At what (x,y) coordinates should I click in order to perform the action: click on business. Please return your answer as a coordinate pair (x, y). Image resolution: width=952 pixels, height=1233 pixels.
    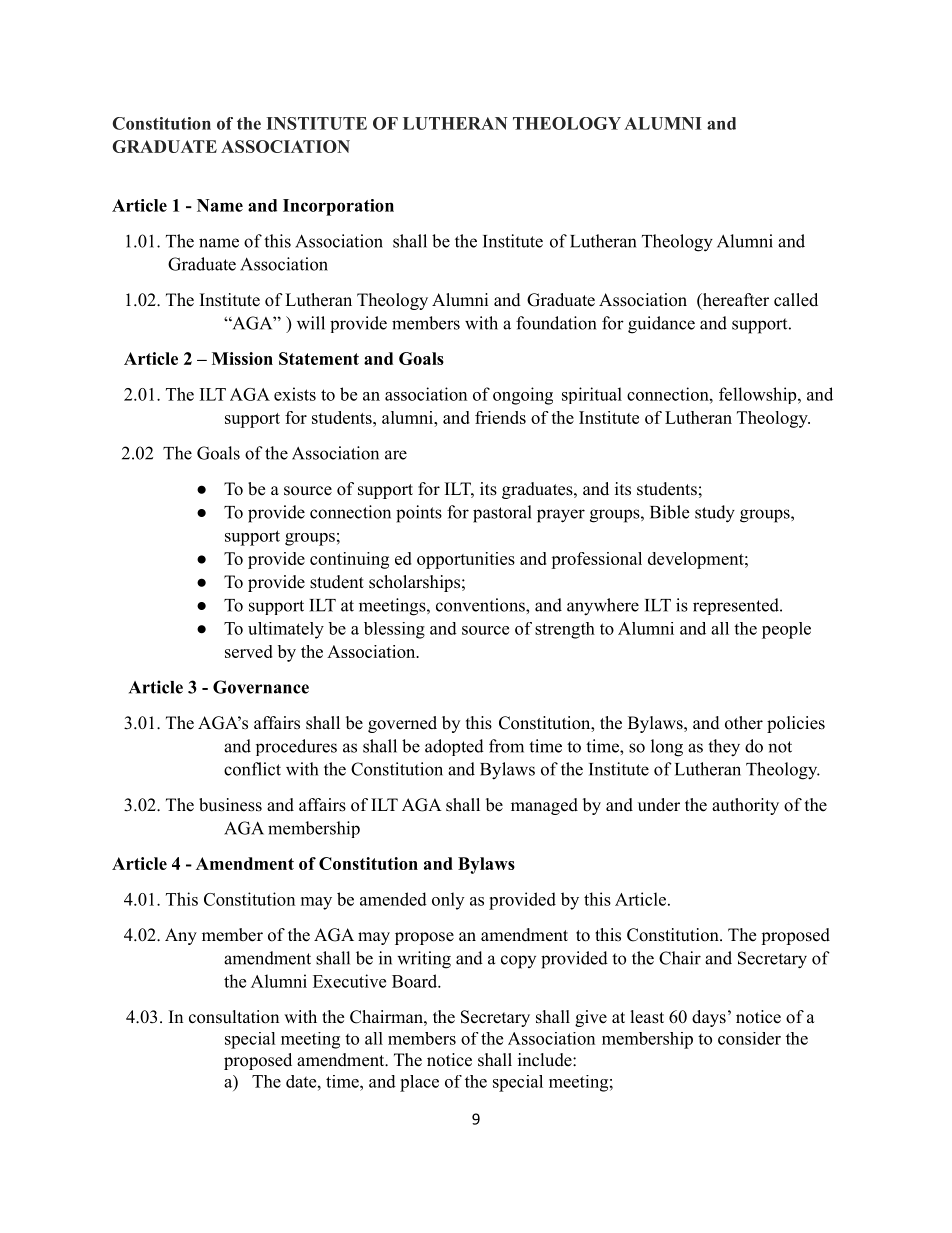
    Looking at the image, I should click on (230, 805).
